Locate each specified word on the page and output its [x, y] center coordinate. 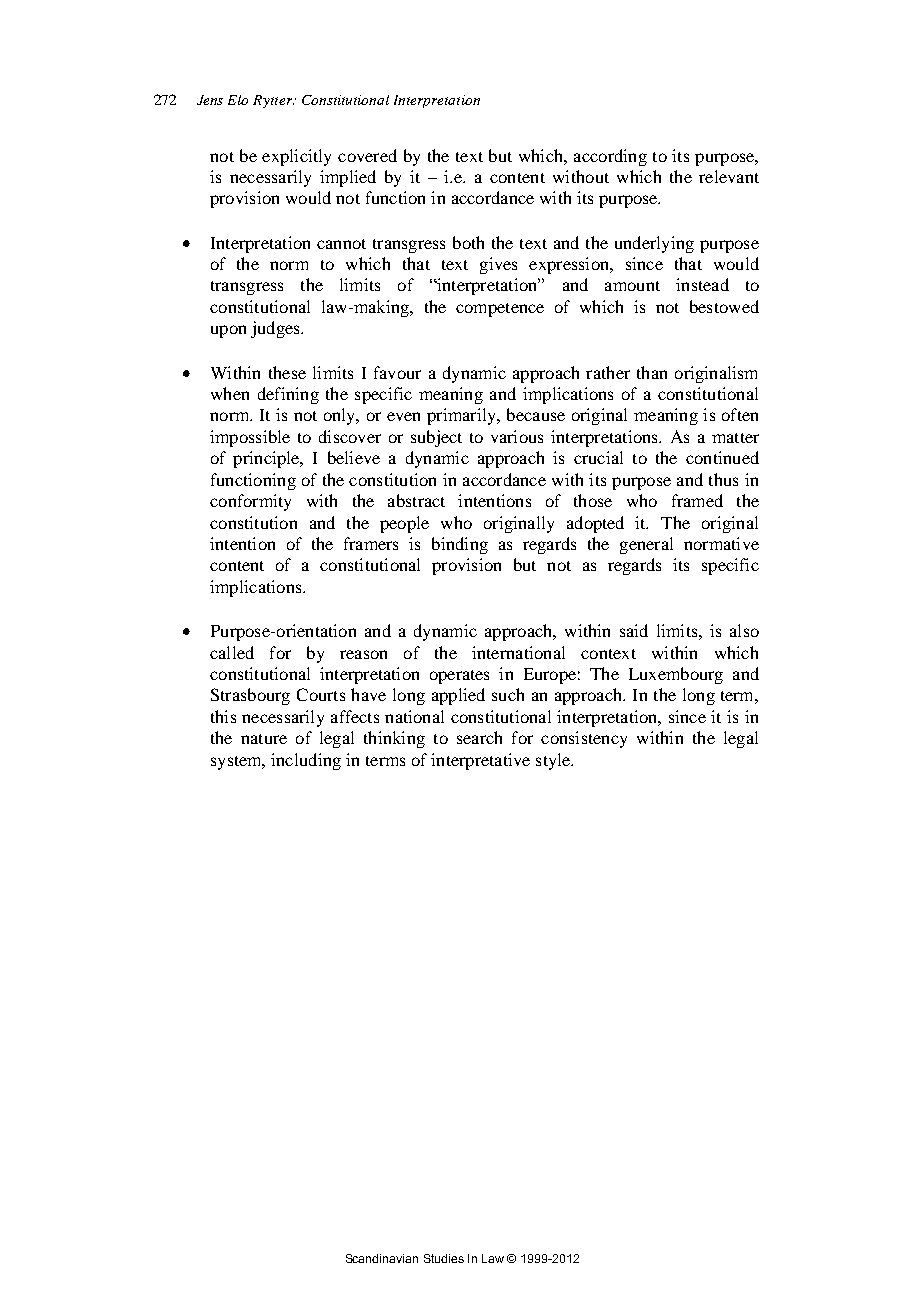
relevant [729, 176]
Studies [444, 1258]
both [468, 242]
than [652, 372]
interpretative [480, 761]
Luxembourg [676, 675]
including [306, 761]
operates [459, 677]
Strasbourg [250, 696]
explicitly [296, 157]
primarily [462, 416]
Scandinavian [382, 1258]
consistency [584, 739]
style [554, 761]
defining [288, 395]
